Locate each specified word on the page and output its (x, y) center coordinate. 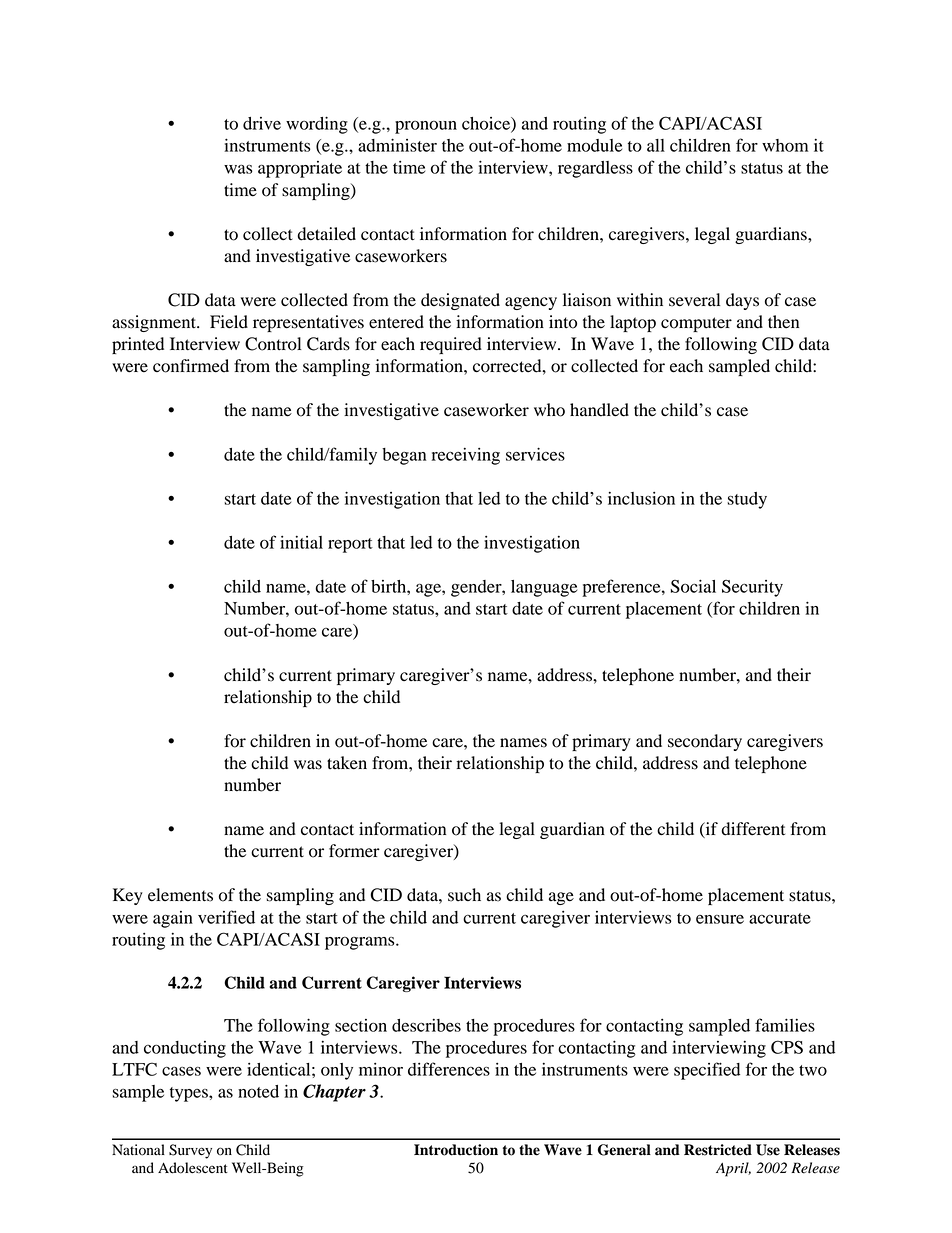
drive (262, 123)
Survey (190, 1151)
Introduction (456, 1150)
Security (752, 588)
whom (785, 145)
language (544, 588)
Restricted (718, 1150)
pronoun (426, 127)
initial (301, 542)
